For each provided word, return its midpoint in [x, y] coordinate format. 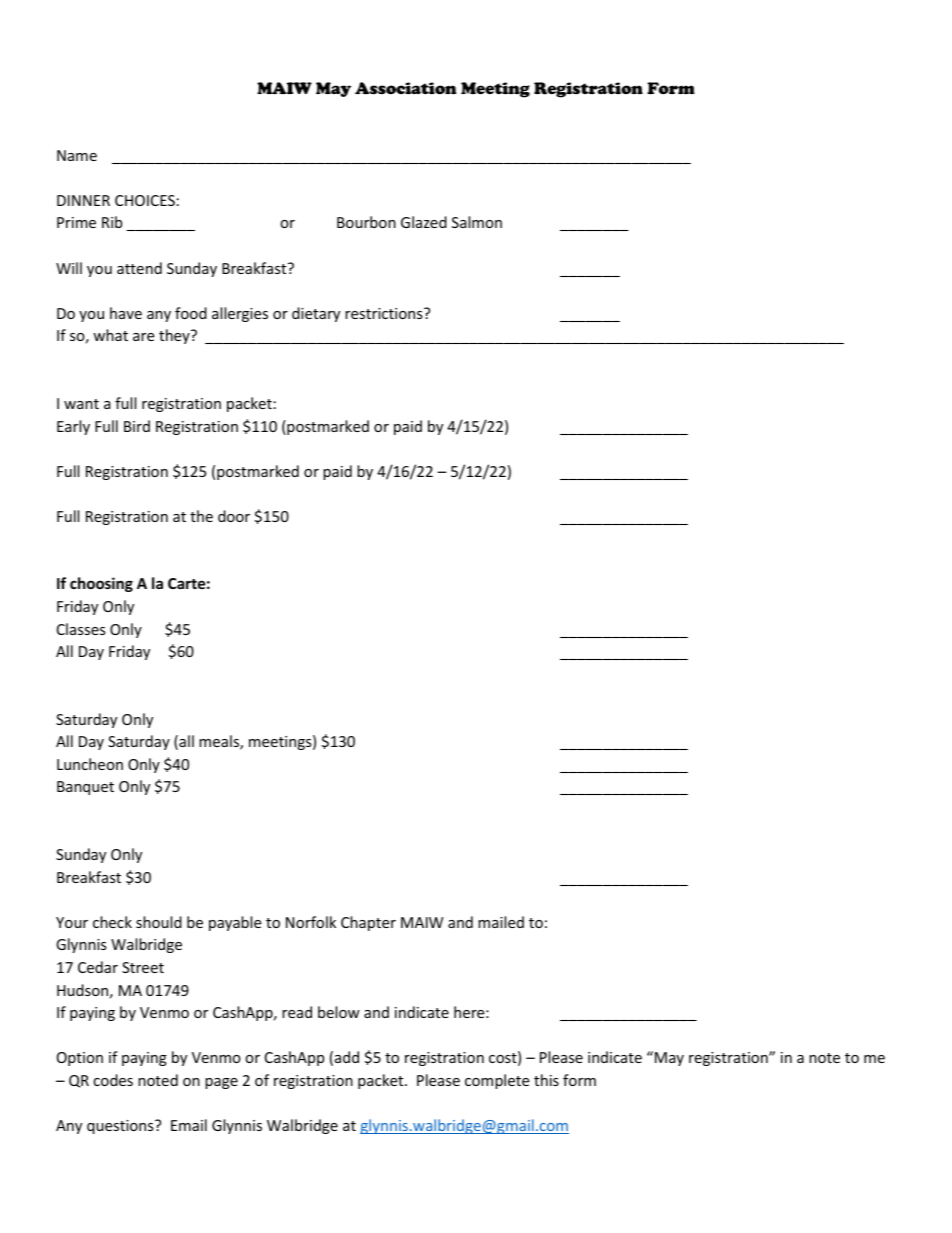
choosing [101, 584]
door [234, 516]
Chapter [368, 923]
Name [77, 155]
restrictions [385, 313]
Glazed [424, 222]
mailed [501, 922]
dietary [316, 314]
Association [405, 88]
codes [113, 1080]
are [143, 337]
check [112, 922]
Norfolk [311, 922]
